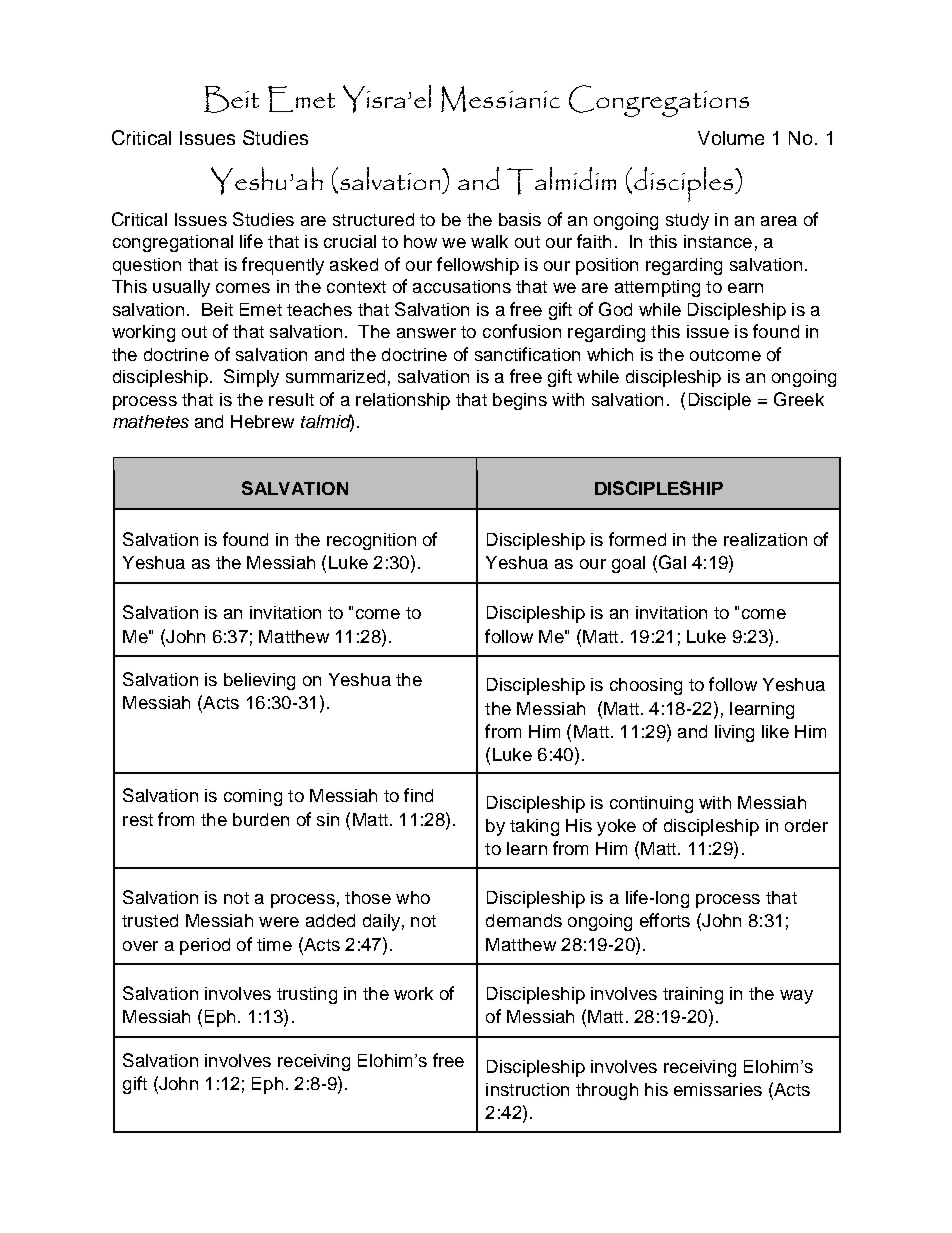 The height and width of the page is (1233, 952). I want to click on congregational, so click(173, 243).
